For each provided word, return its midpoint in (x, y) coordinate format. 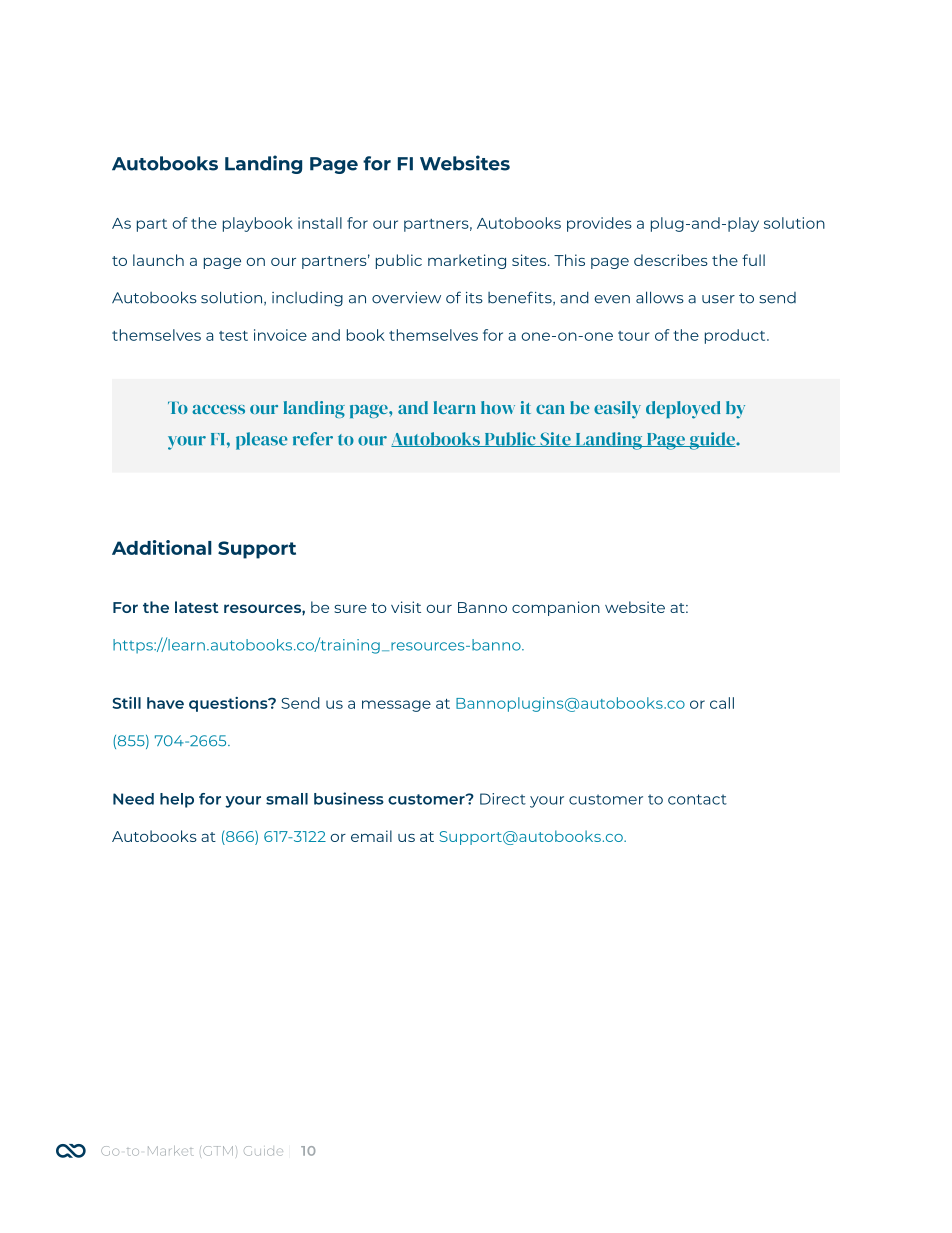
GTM (218, 1151)
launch (158, 260)
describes (671, 260)
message (396, 706)
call (722, 703)
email (371, 836)
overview (406, 298)
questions (229, 704)
